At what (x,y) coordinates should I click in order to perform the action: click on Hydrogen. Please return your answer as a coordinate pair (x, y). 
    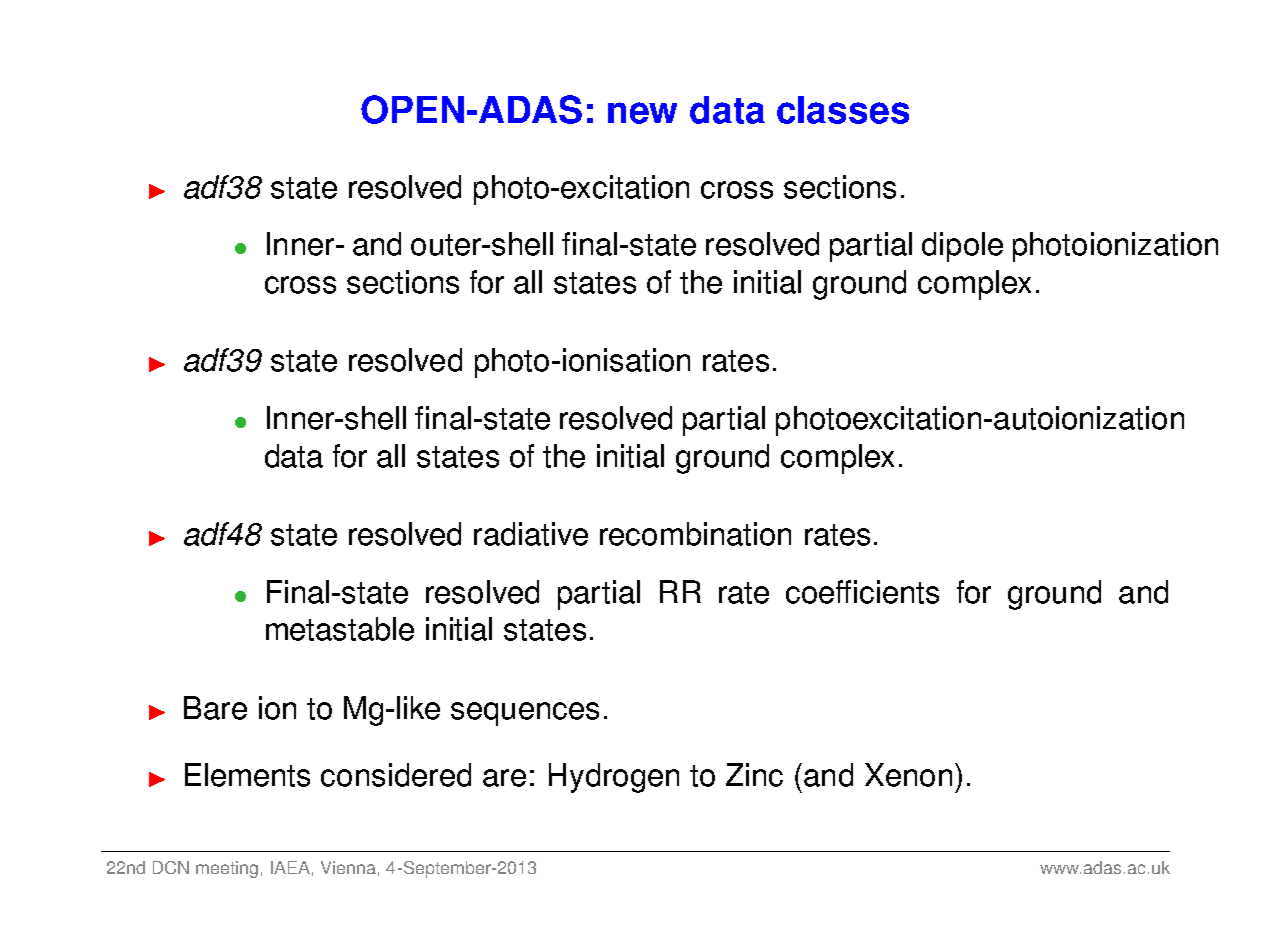
    Looking at the image, I should click on (614, 778).
